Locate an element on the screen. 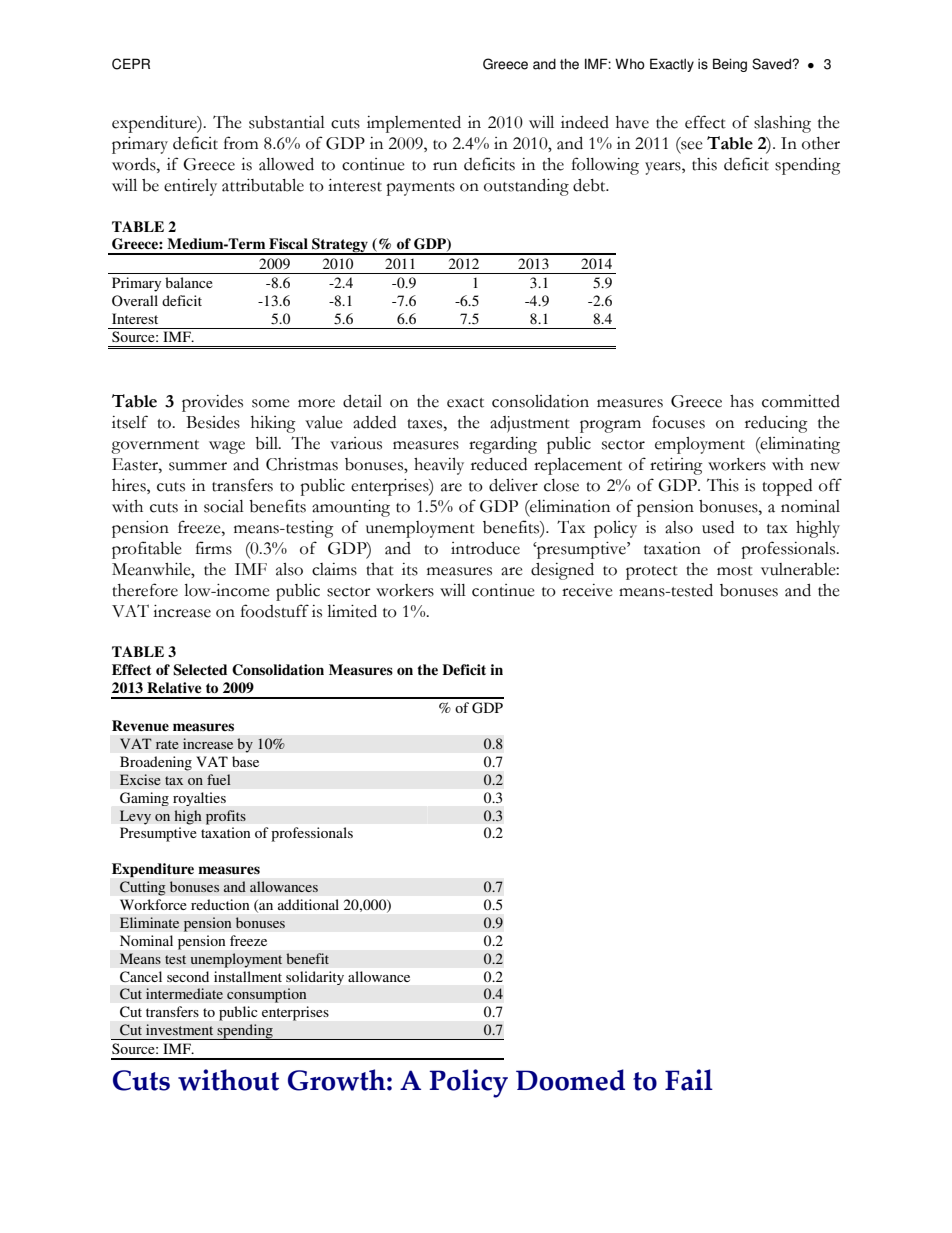 The height and width of the screenshot is (1233, 952). implemented is located at coordinates (414, 124).
